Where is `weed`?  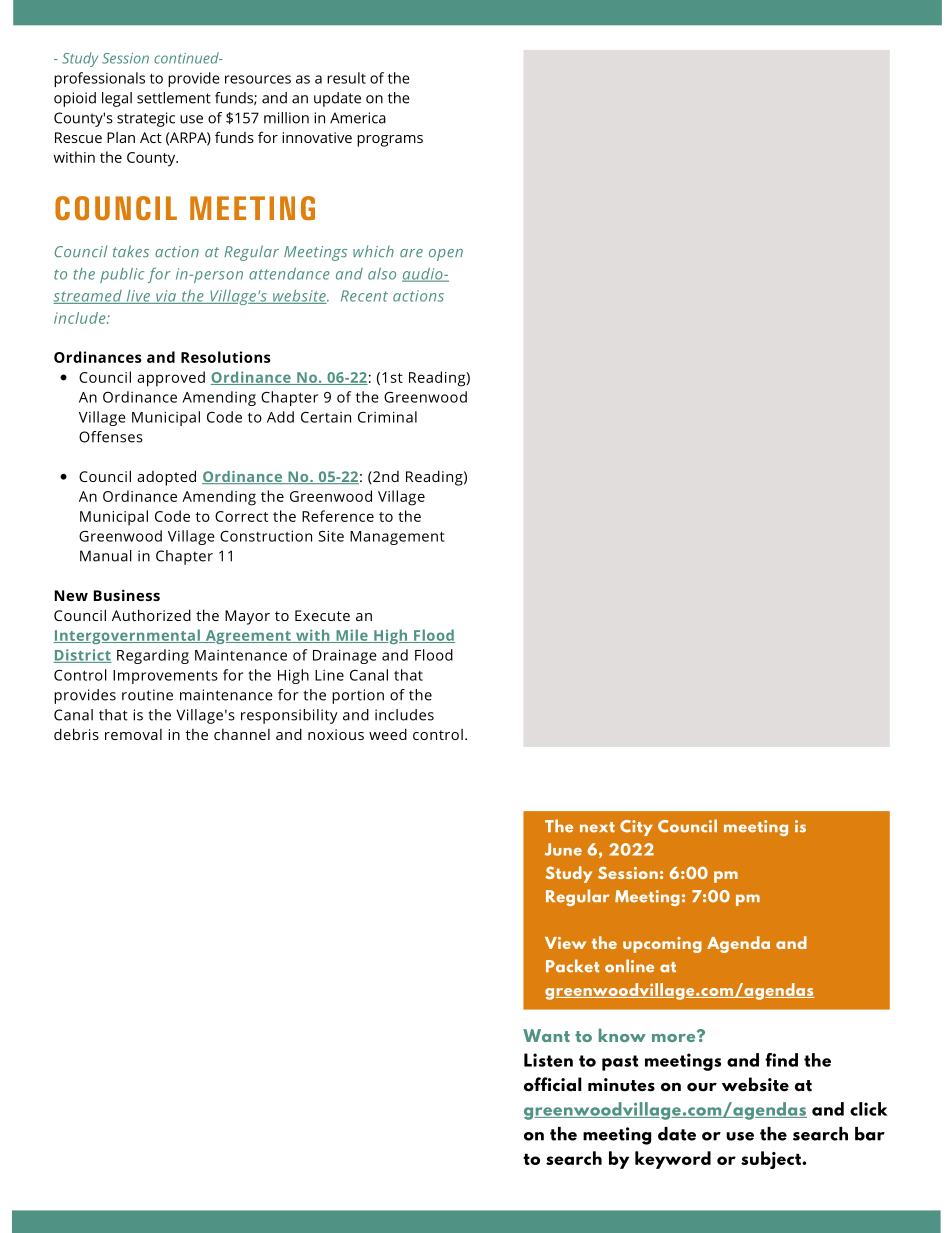 weed is located at coordinates (388, 734).
